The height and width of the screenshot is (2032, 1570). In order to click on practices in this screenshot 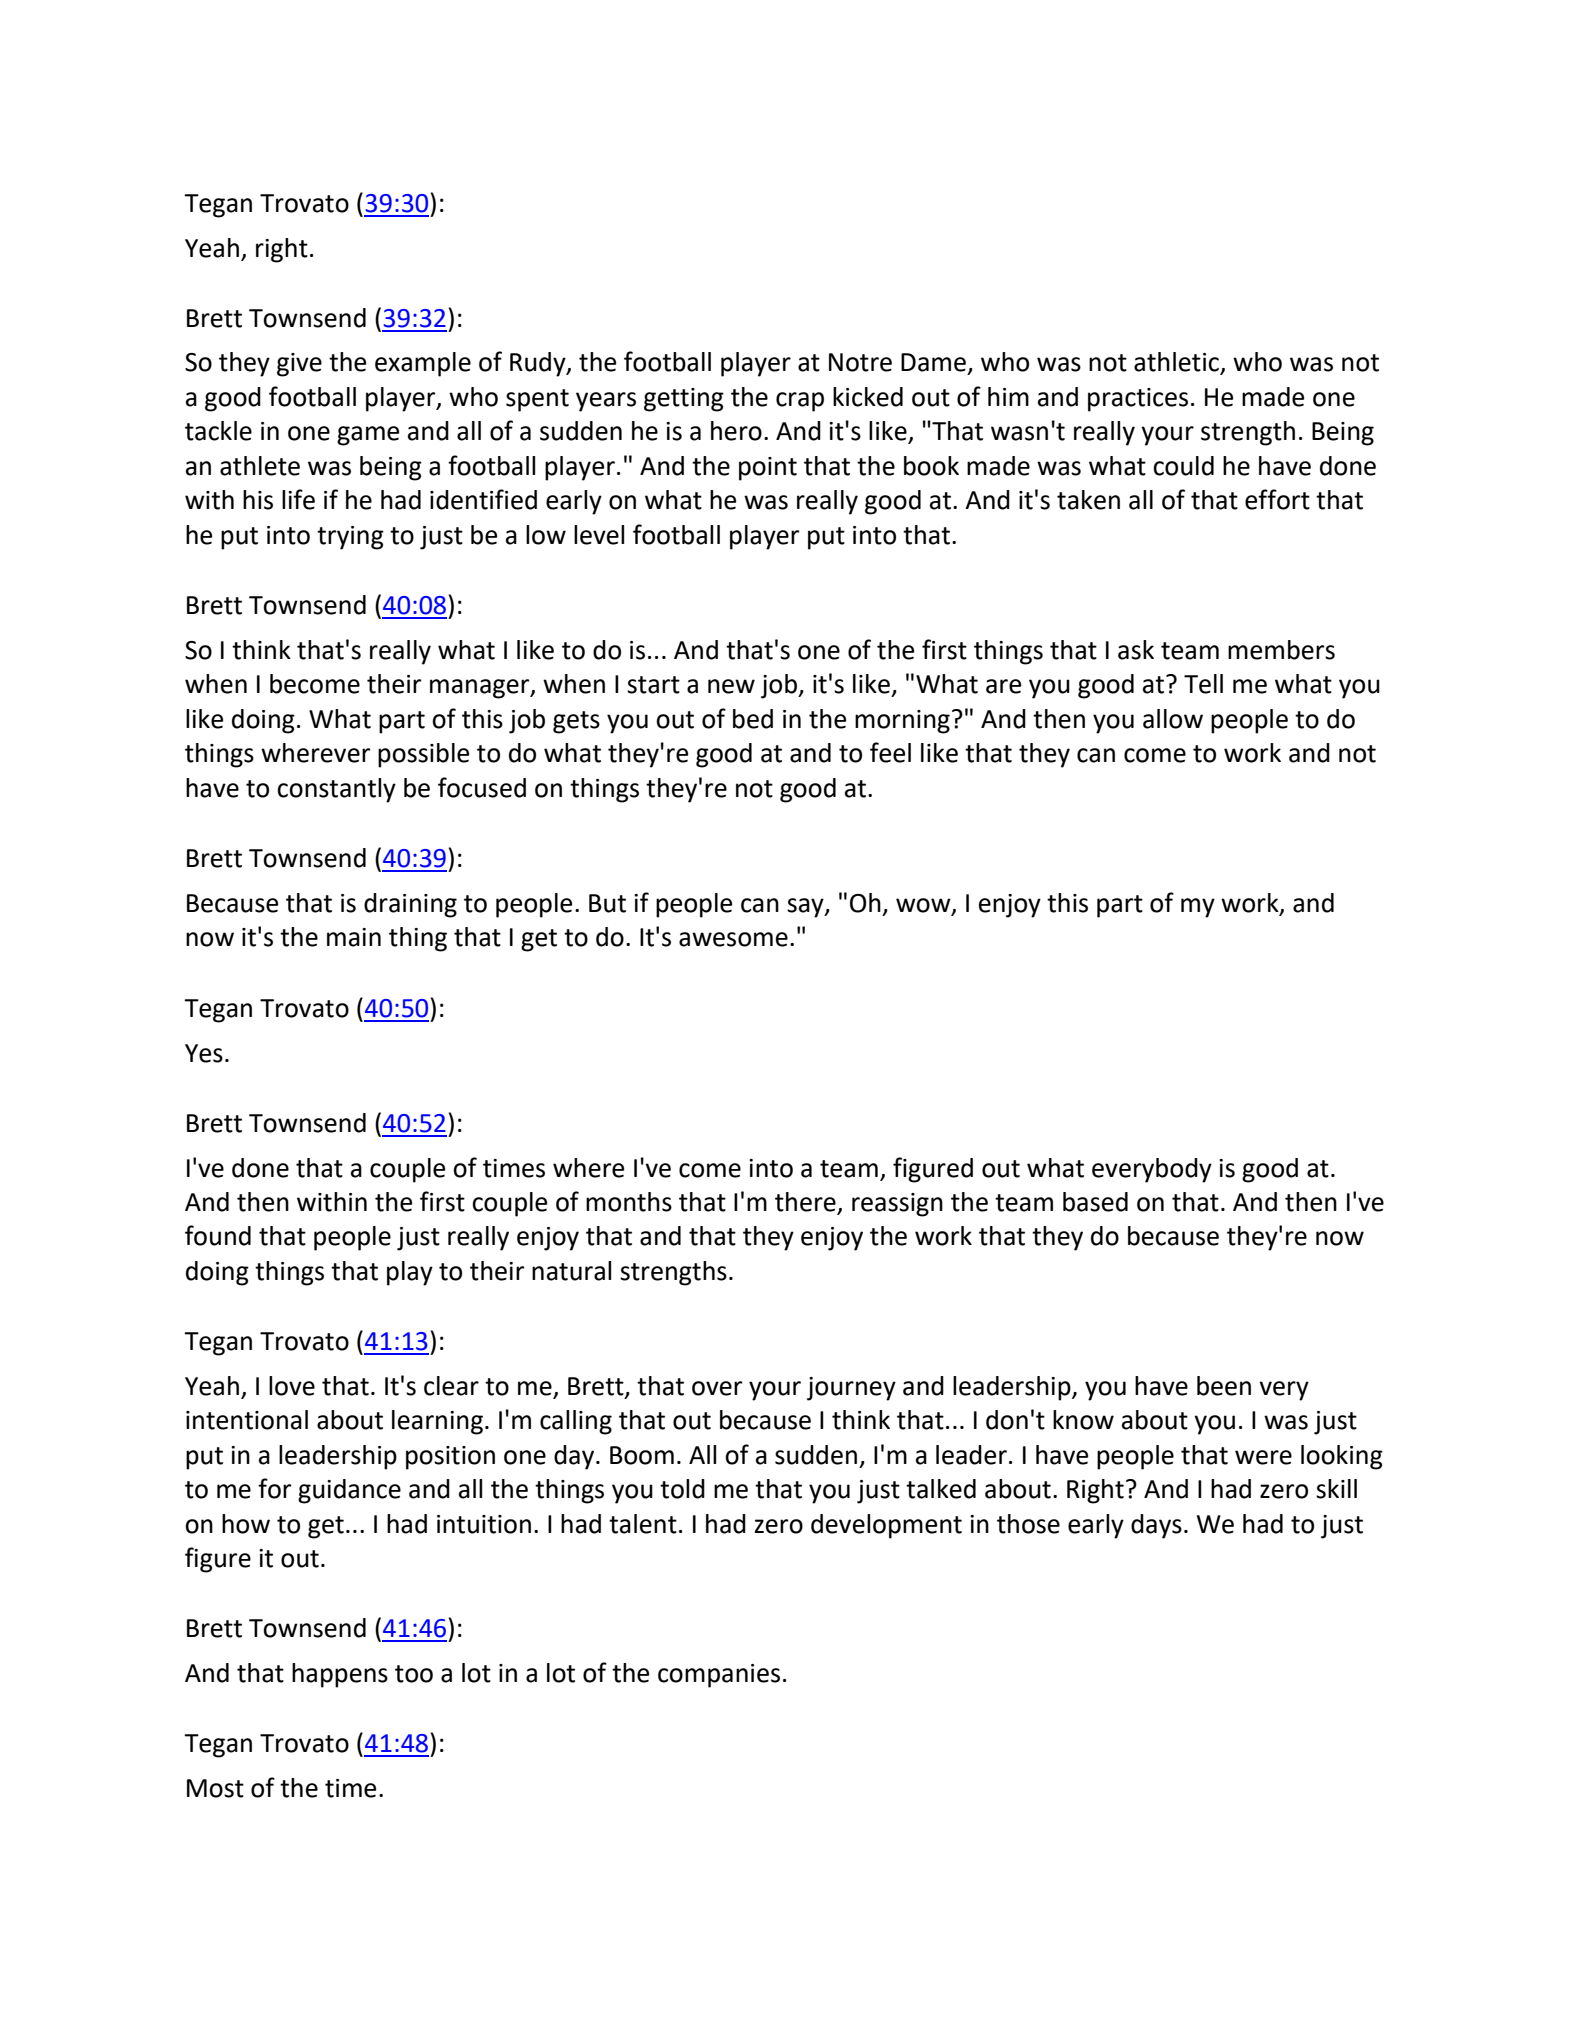, I will do `click(1138, 400)`.
